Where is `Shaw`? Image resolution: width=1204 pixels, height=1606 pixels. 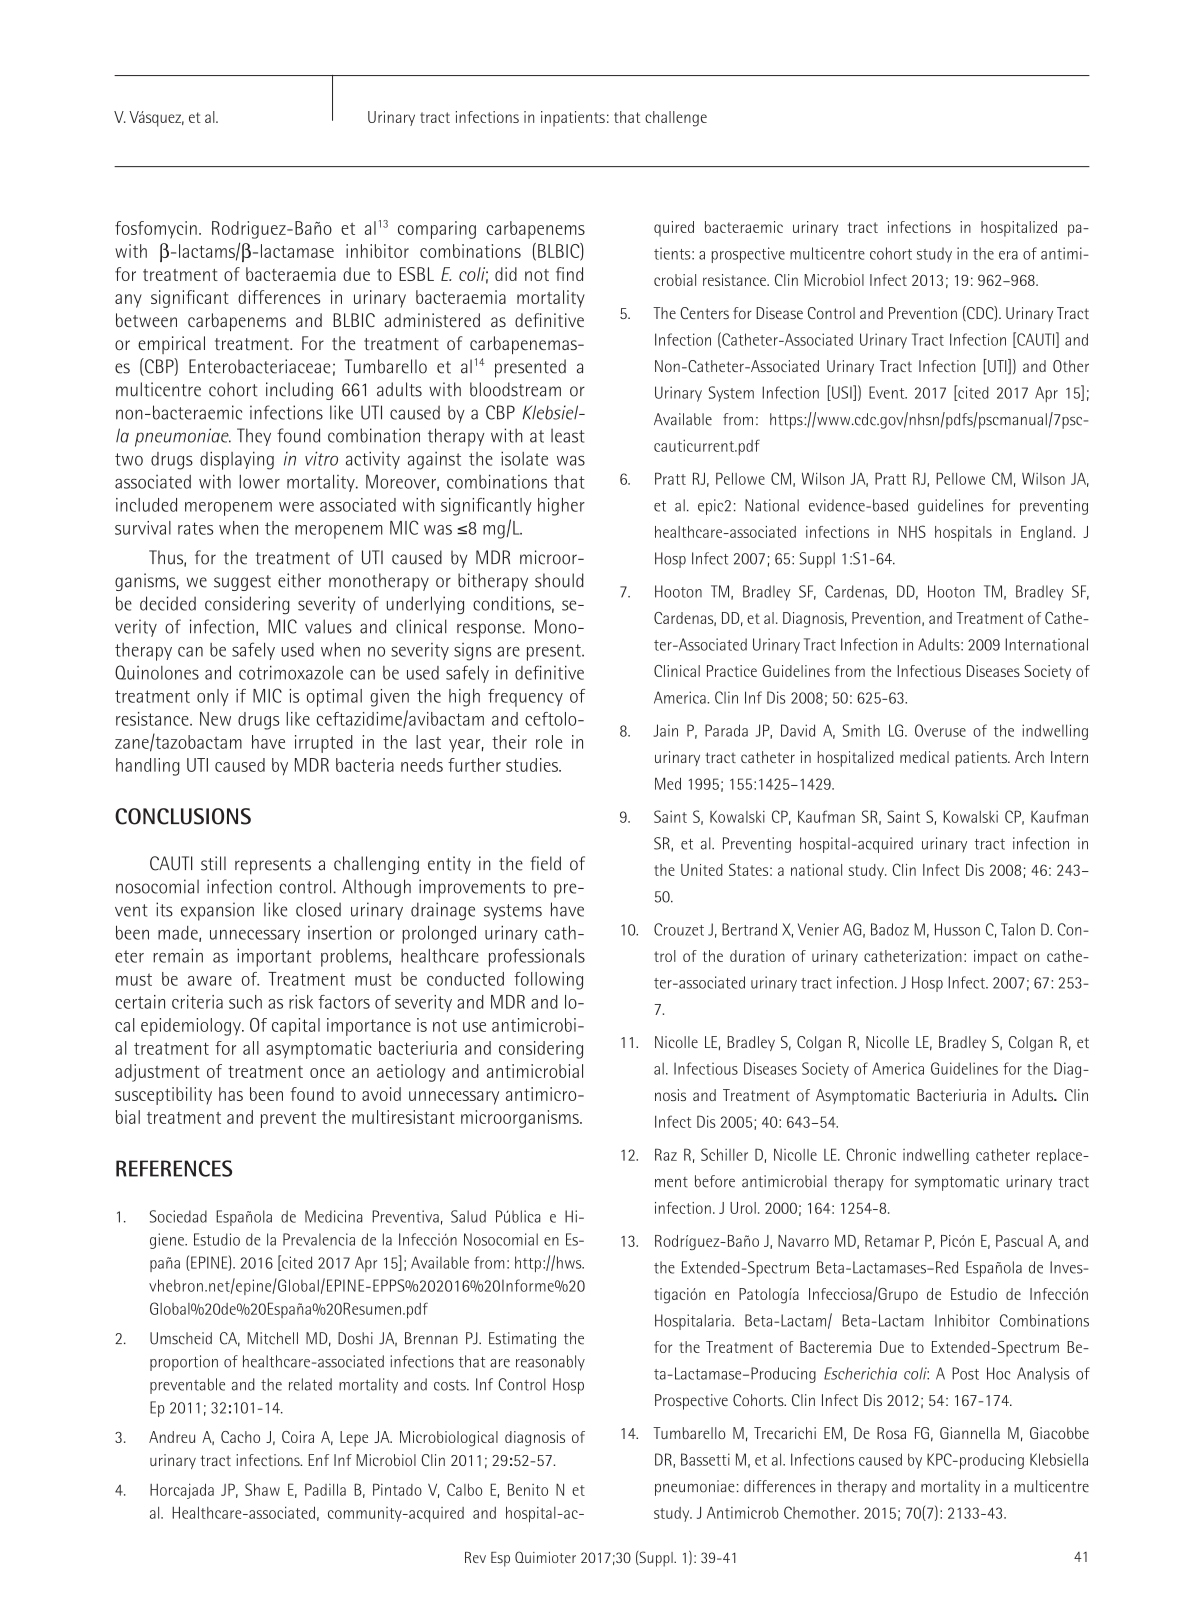
Shaw is located at coordinates (262, 1489).
